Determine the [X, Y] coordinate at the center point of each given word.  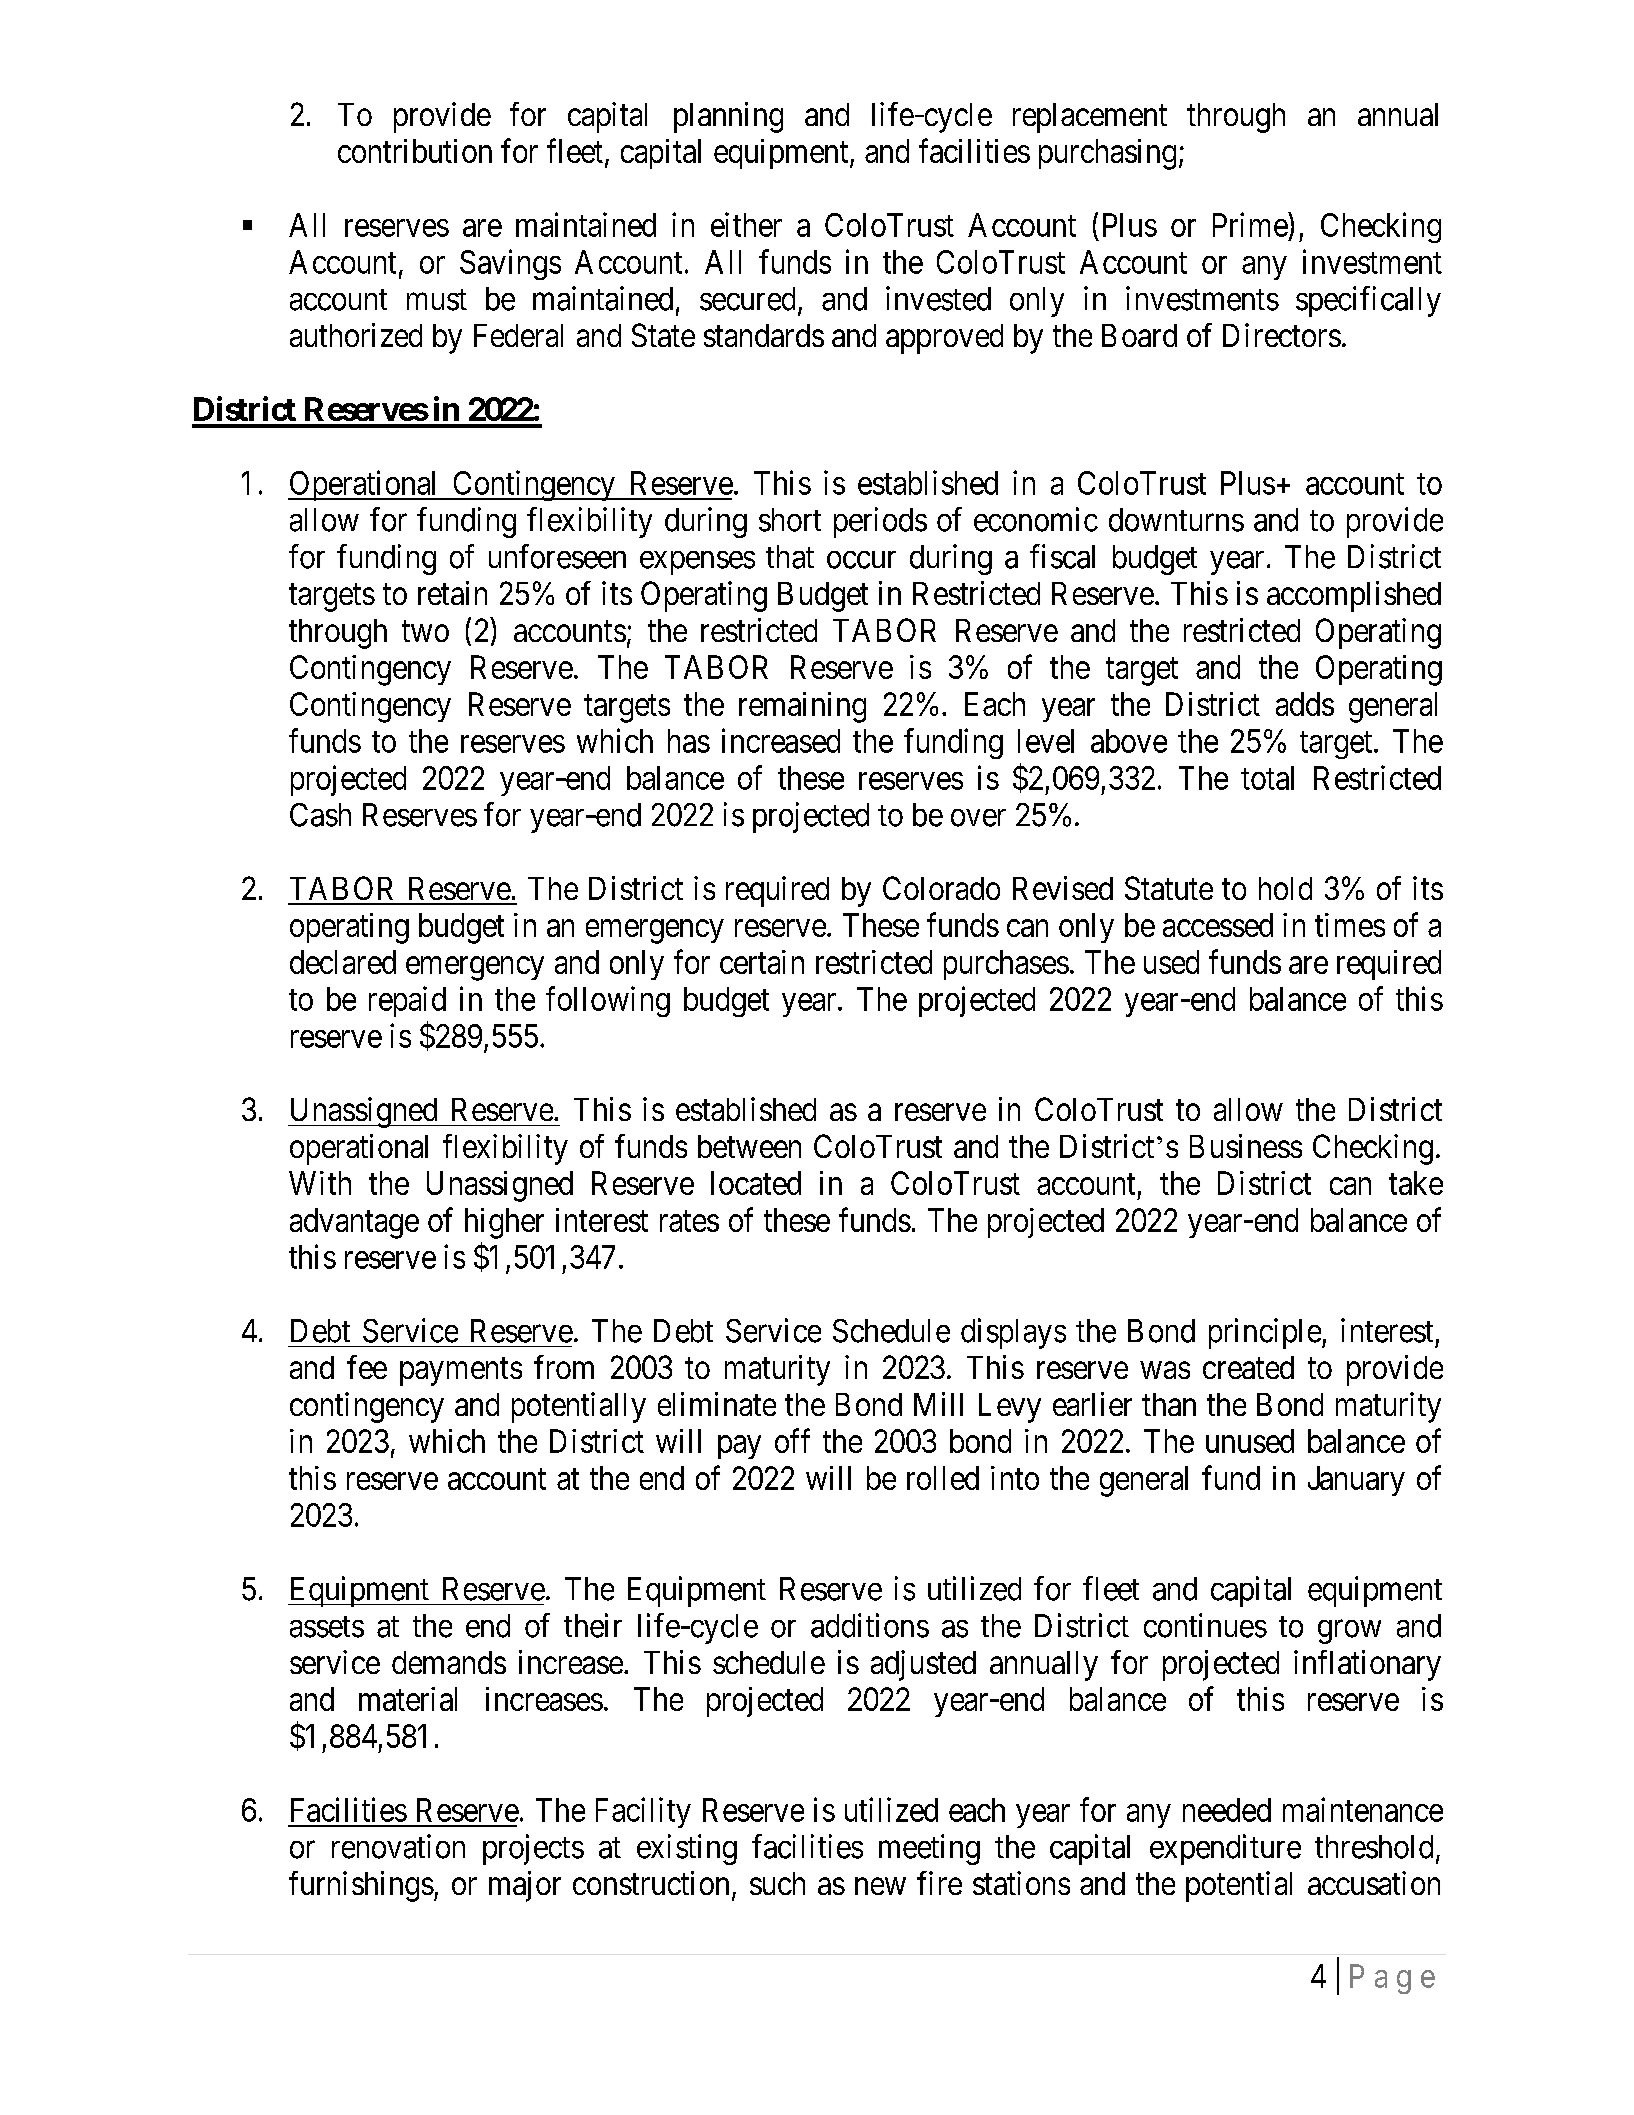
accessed [1218, 925]
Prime [1251, 224]
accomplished [1354, 596]
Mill [938, 1404]
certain [762, 962]
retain [452, 593]
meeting [929, 1849]
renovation [398, 1846]
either [746, 224]
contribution [415, 151]
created [1248, 1367]
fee [367, 1367]
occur [861, 560]
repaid [407, 1001]
